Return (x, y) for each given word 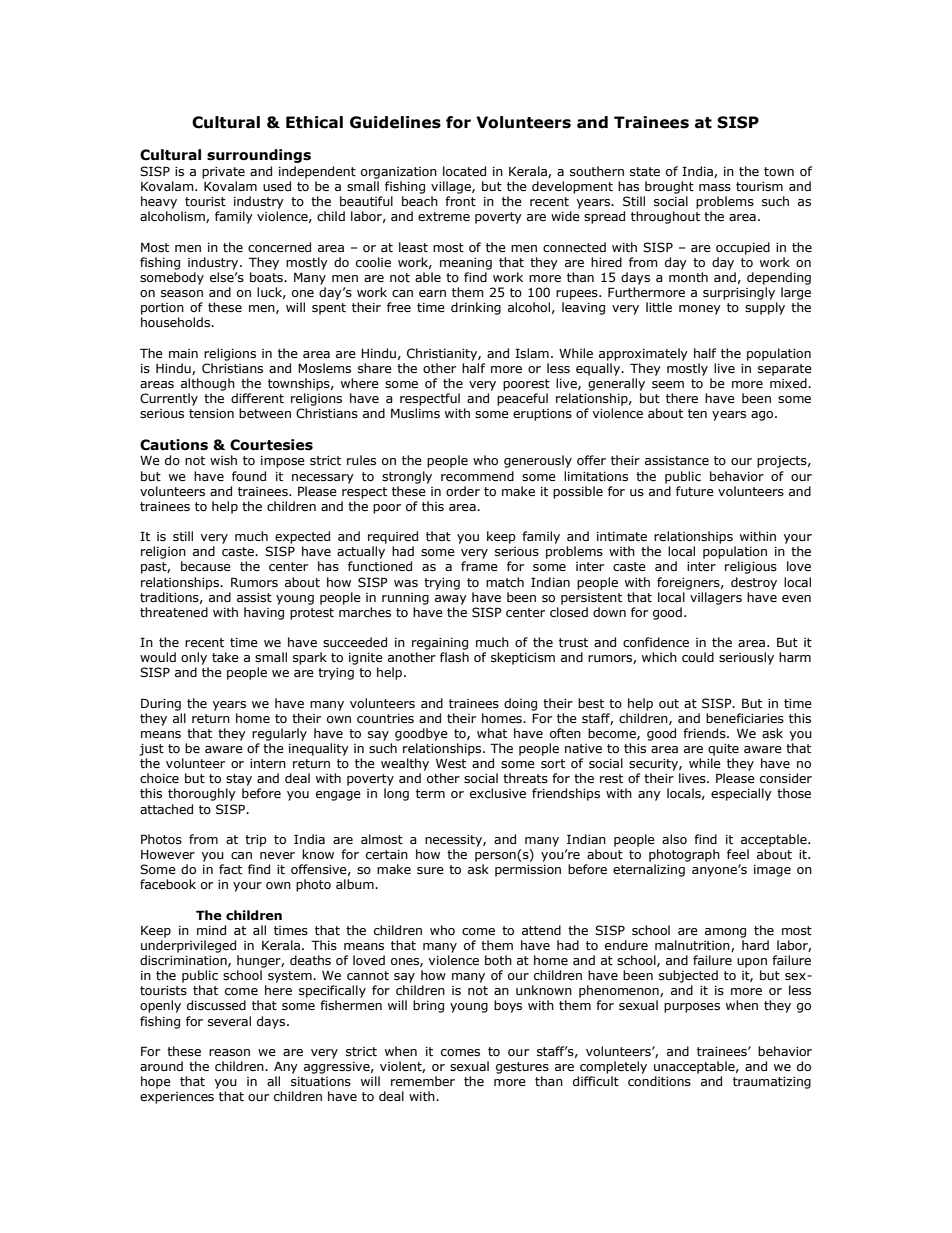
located (464, 171)
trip (256, 841)
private (223, 173)
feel (738, 854)
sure (430, 871)
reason (229, 1052)
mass (715, 188)
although (208, 384)
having (264, 613)
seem (668, 385)
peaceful (522, 399)
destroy (754, 583)
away (451, 600)
